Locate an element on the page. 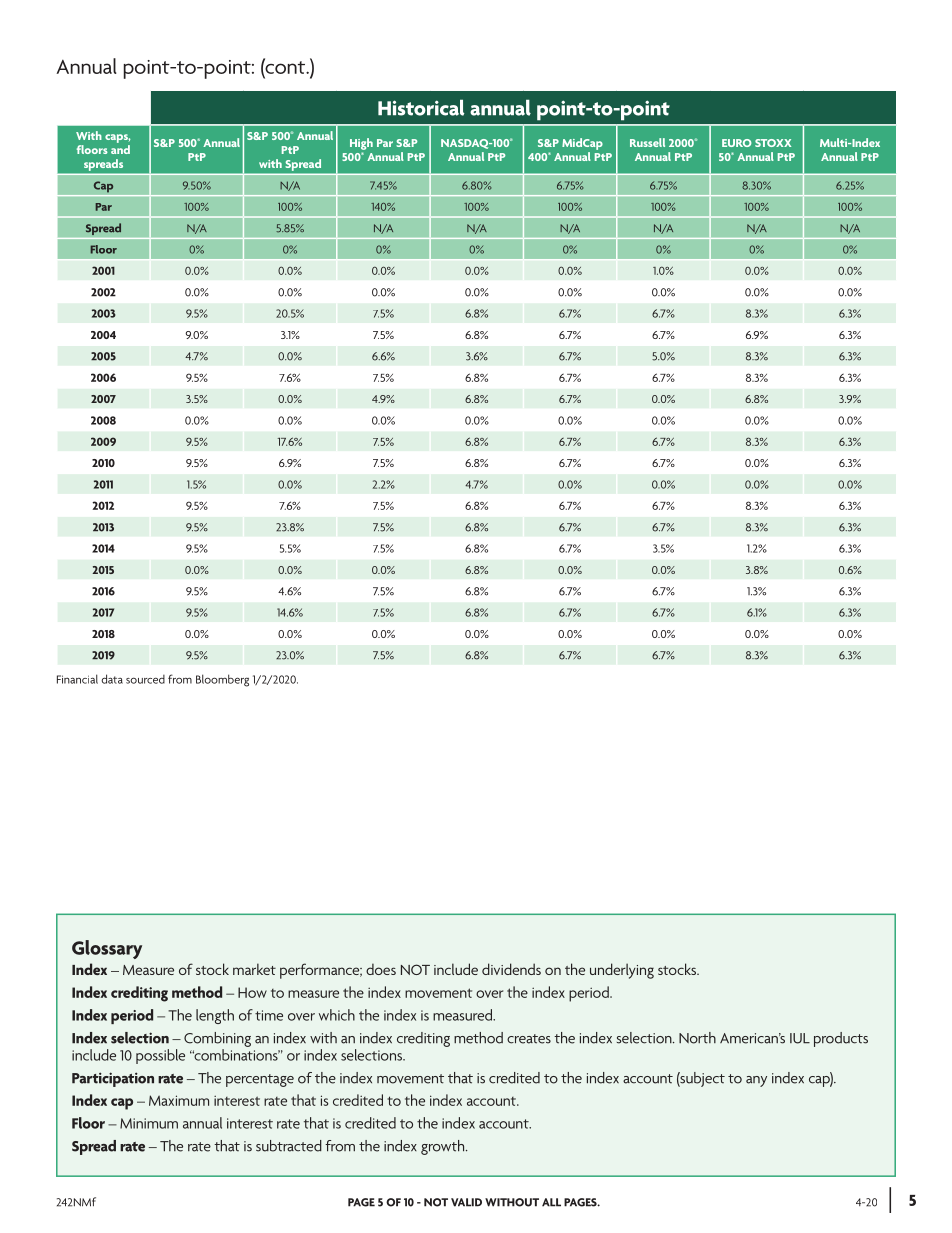  Historical is located at coordinates (421, 107).
